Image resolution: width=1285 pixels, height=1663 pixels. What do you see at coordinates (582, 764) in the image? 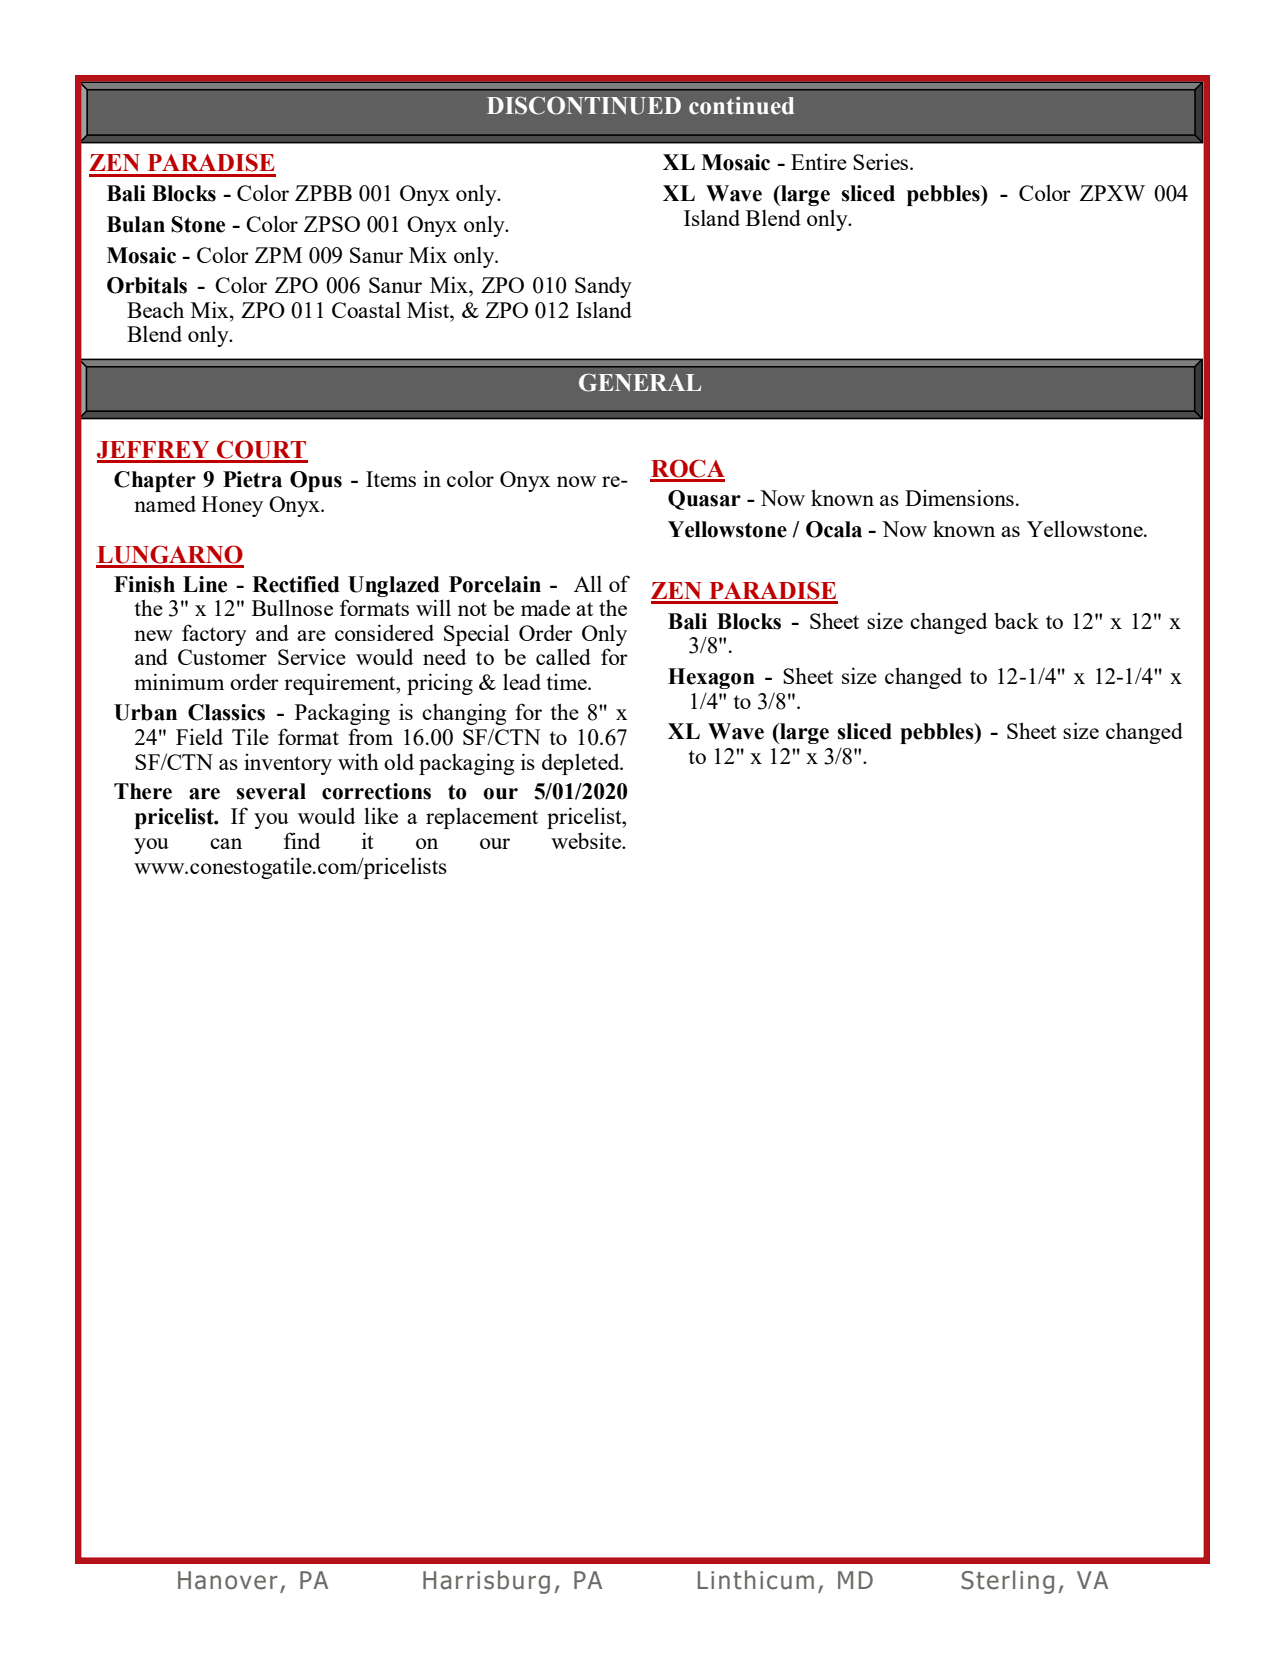
I see `depleted` at bounding box center [582, 764].
